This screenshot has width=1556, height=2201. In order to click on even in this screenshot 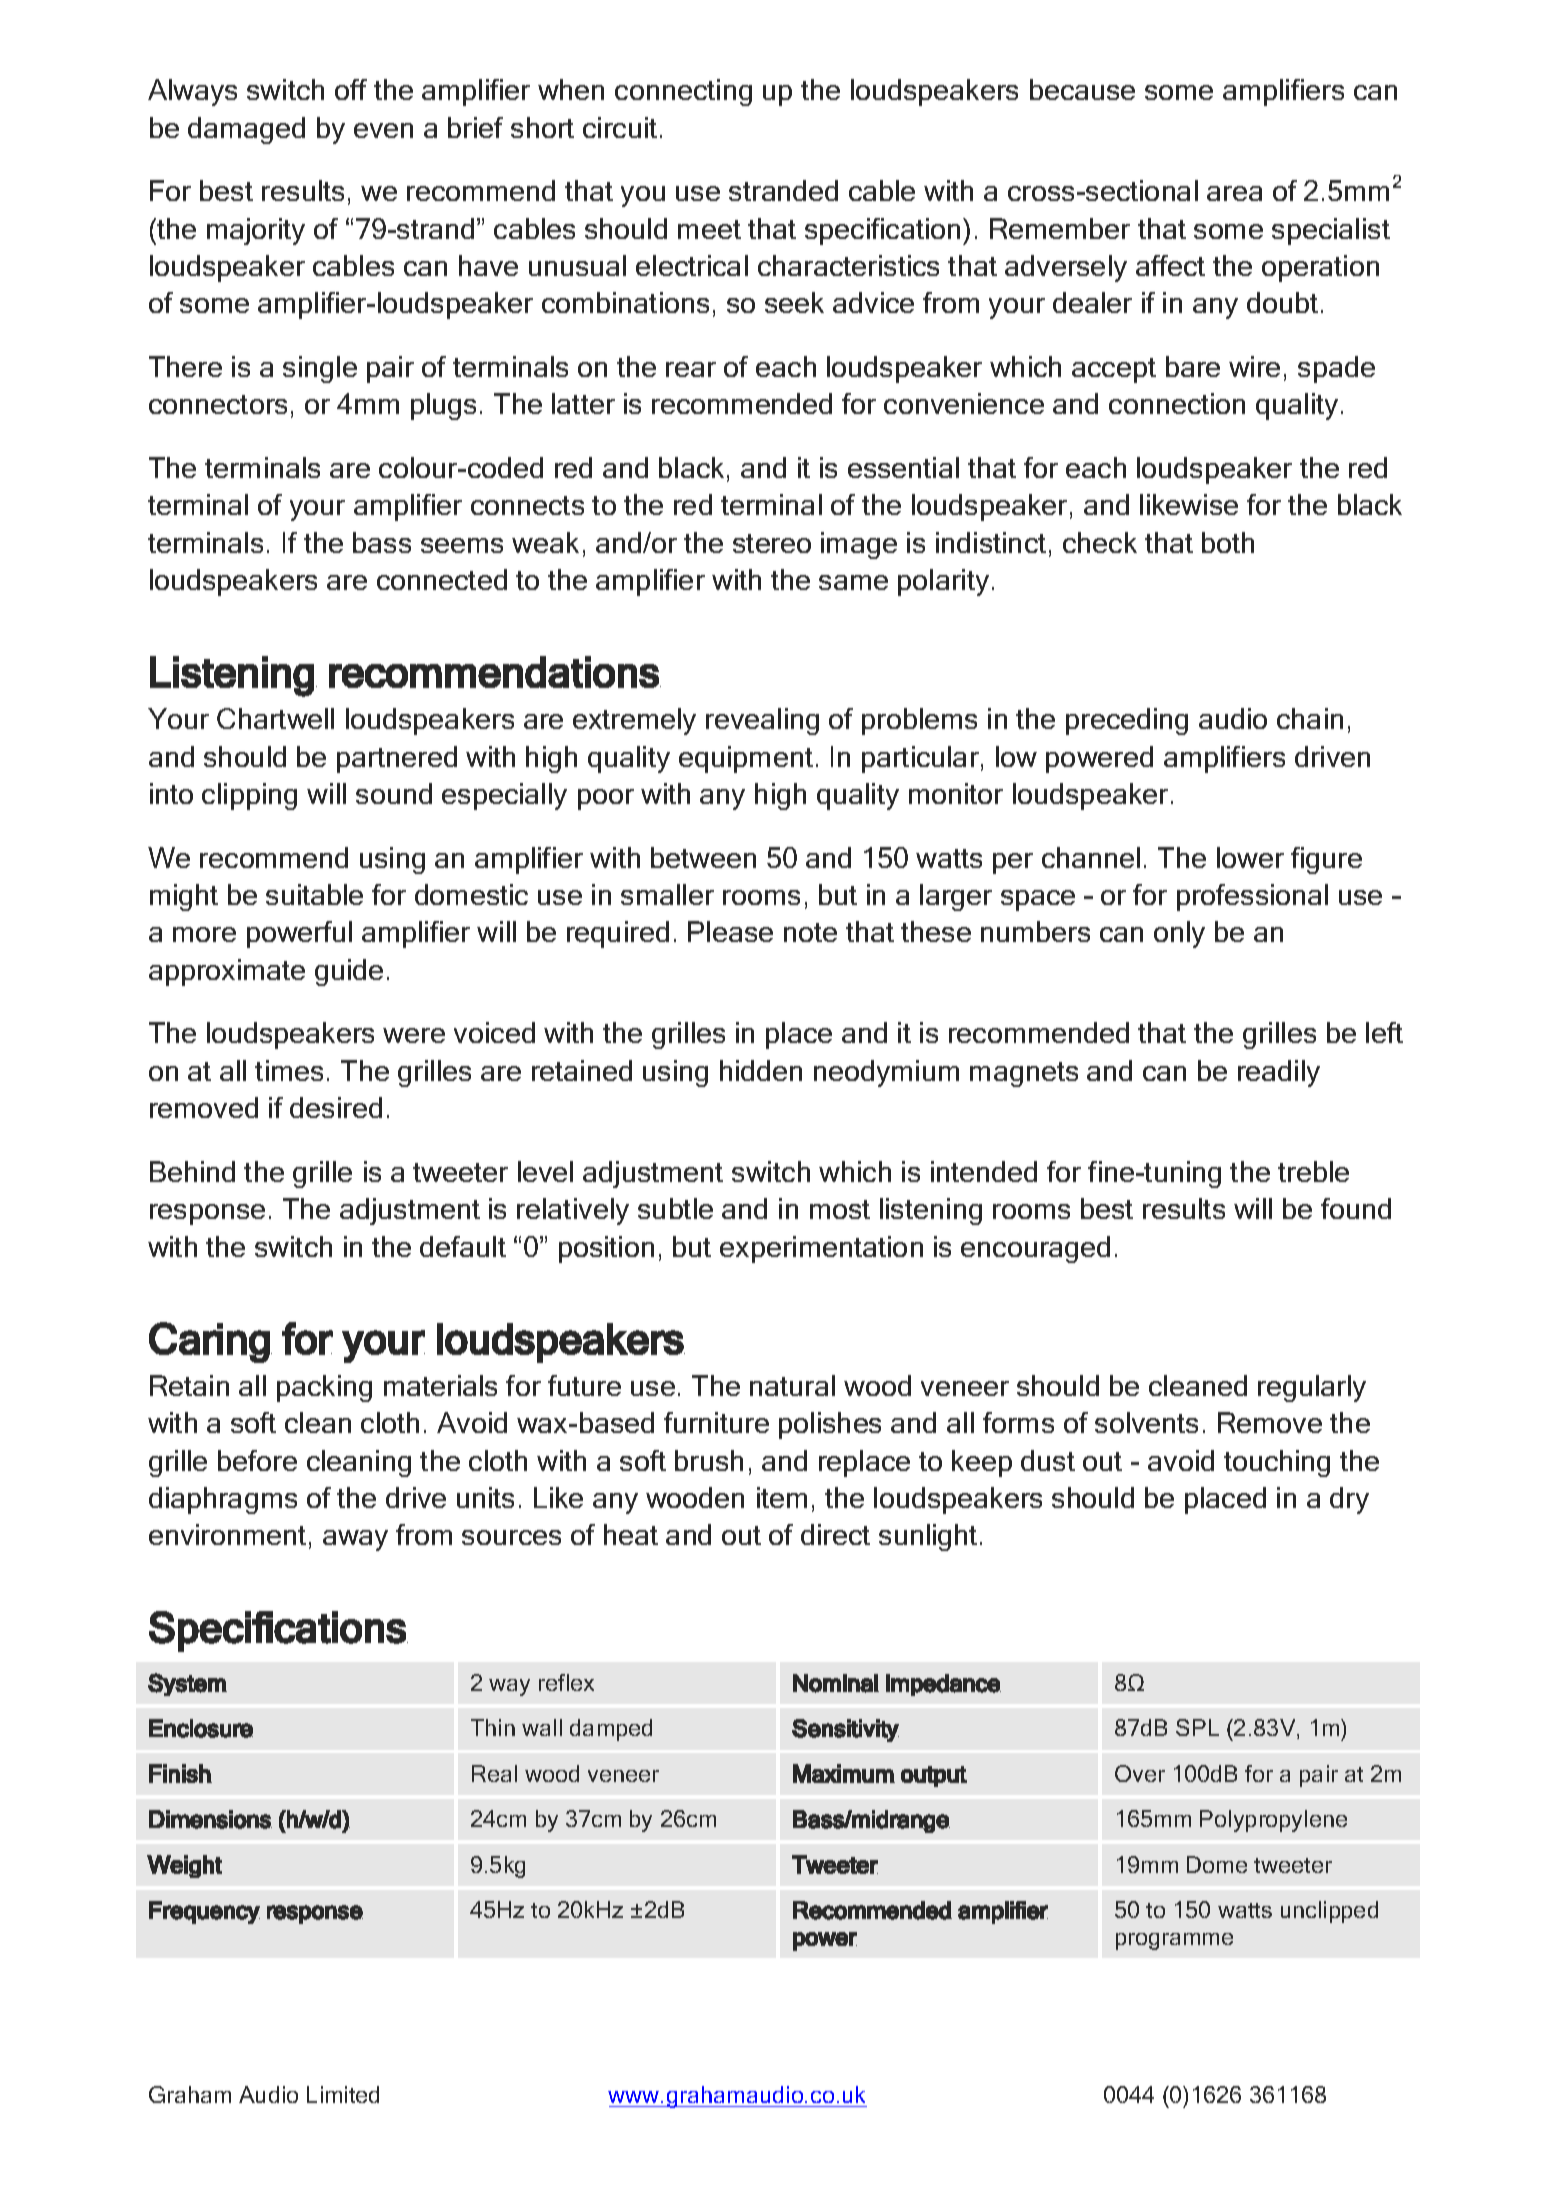, I will do `click(383, 130)`.
